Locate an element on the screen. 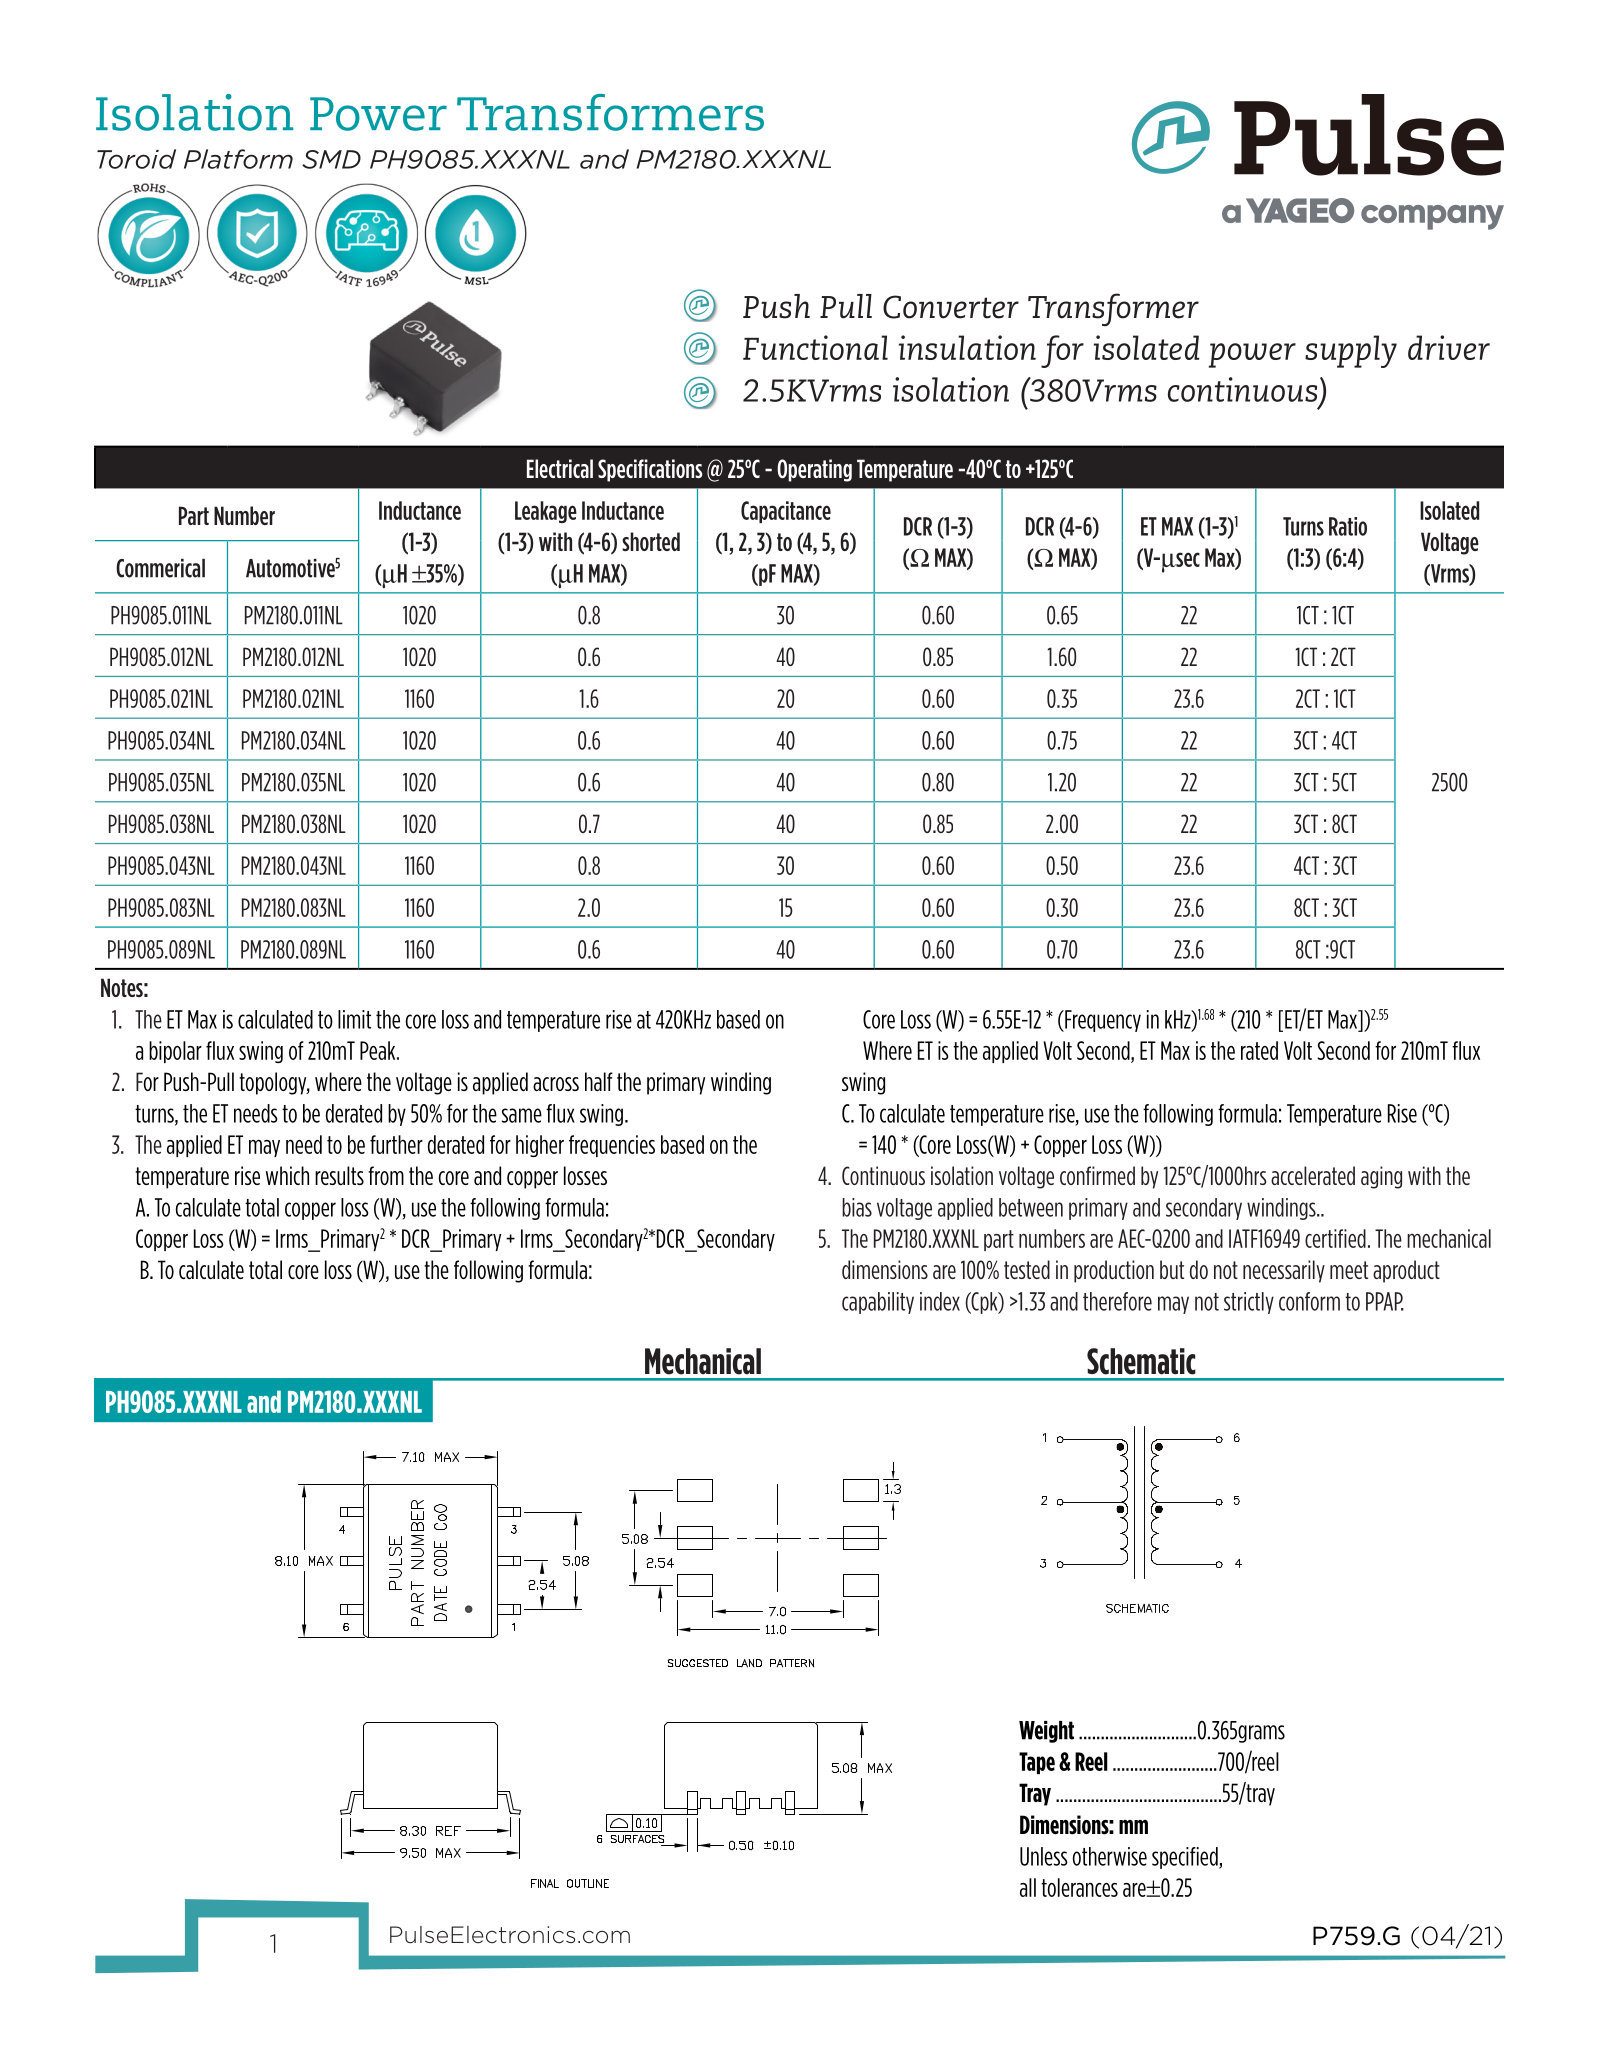 The height and width of the screenshot is (2068, 1598). all is located at coordinates (1028, 1887).
